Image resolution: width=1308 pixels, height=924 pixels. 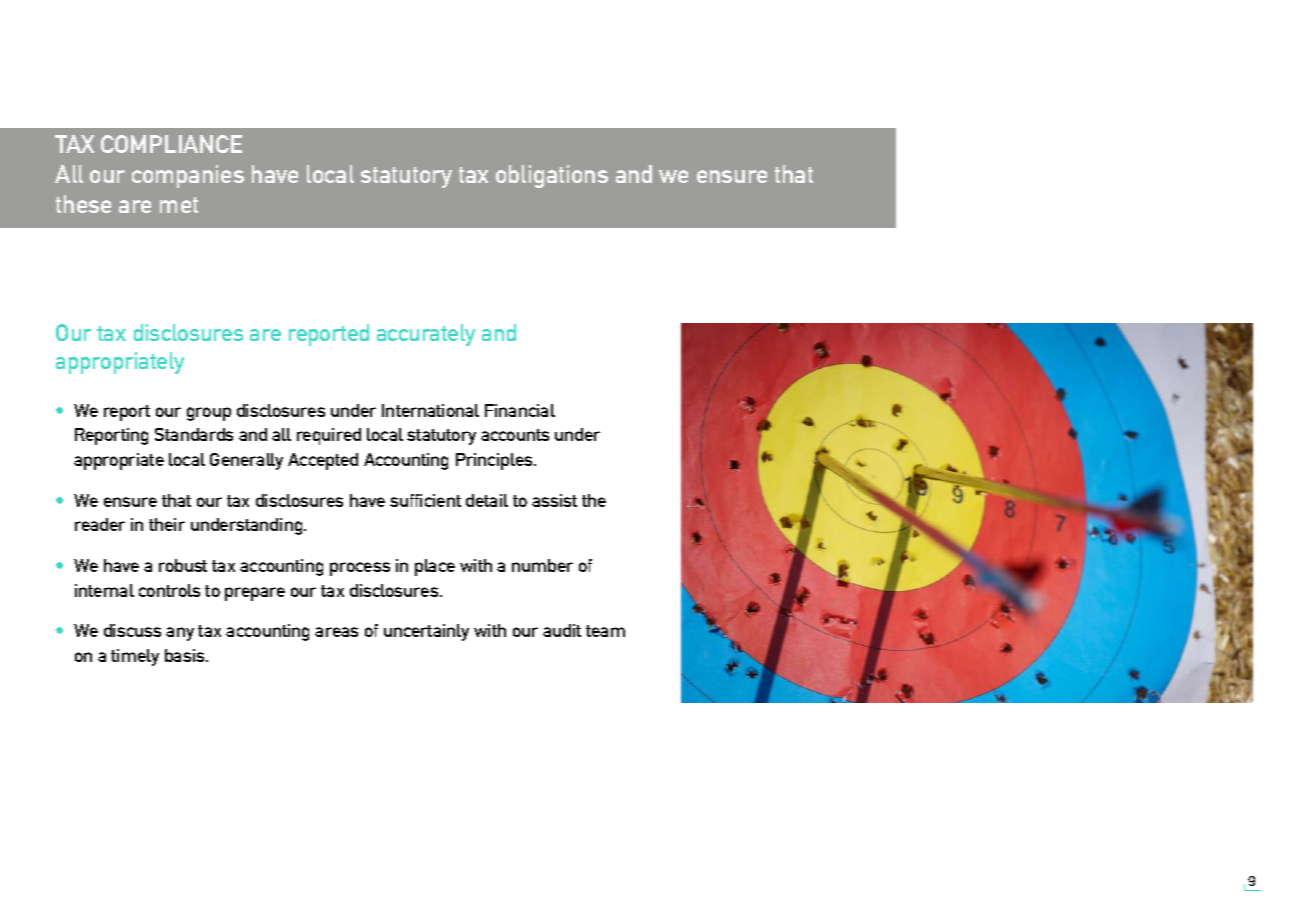 What do you see at coordinates (360, 569) in the screenshot?
I see `process` at bounding box center [360, 569].
